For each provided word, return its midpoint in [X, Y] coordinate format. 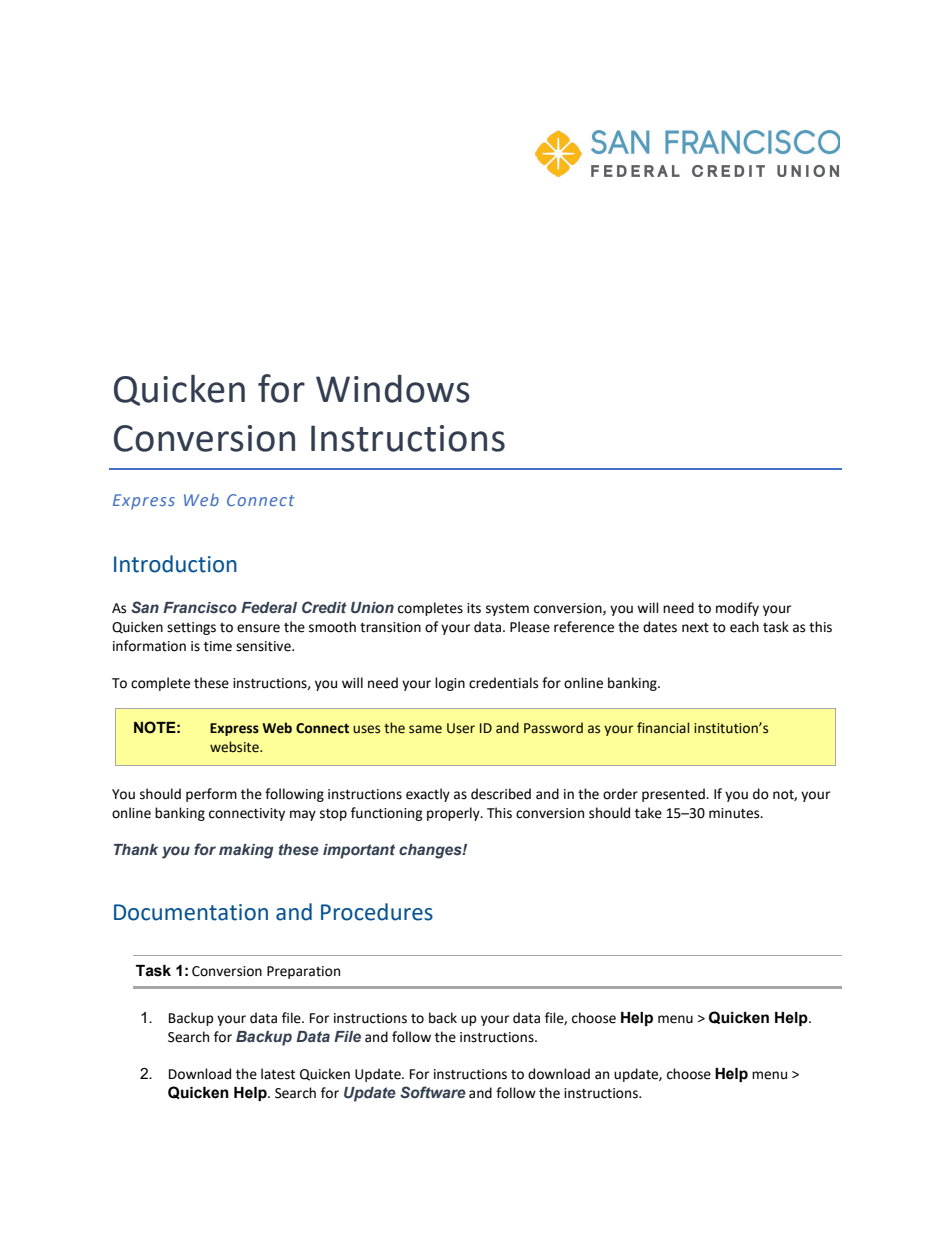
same [425, 729]
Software [433, 1092]
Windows [393, 389]
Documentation [191, 912]
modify [737, 609]
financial [663, 728]
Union [372, 607]
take [648, 813]
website [235, 747]
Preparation [303, 972]
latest [278, 1074]
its [474, 608]
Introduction [175, 564]
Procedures [377, 912]
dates [660, 627]
